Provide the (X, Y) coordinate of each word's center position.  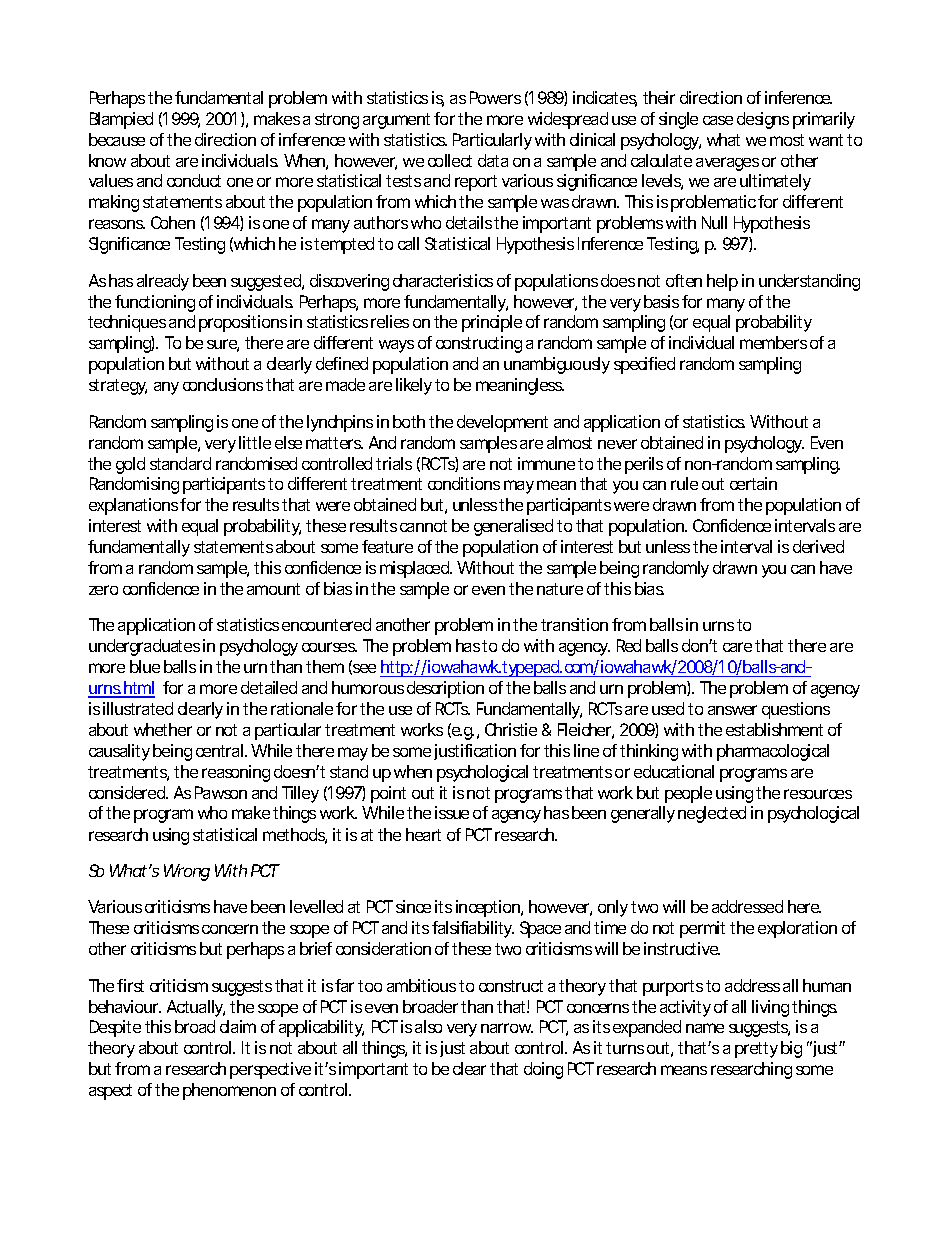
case (718, 120)
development (502, 423)
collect (450, 160)
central (219, 750)
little (255, 442)
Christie (511, 729)
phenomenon (229, 1091)
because (117, 139)
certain (753, 483)
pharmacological (773, 752)
